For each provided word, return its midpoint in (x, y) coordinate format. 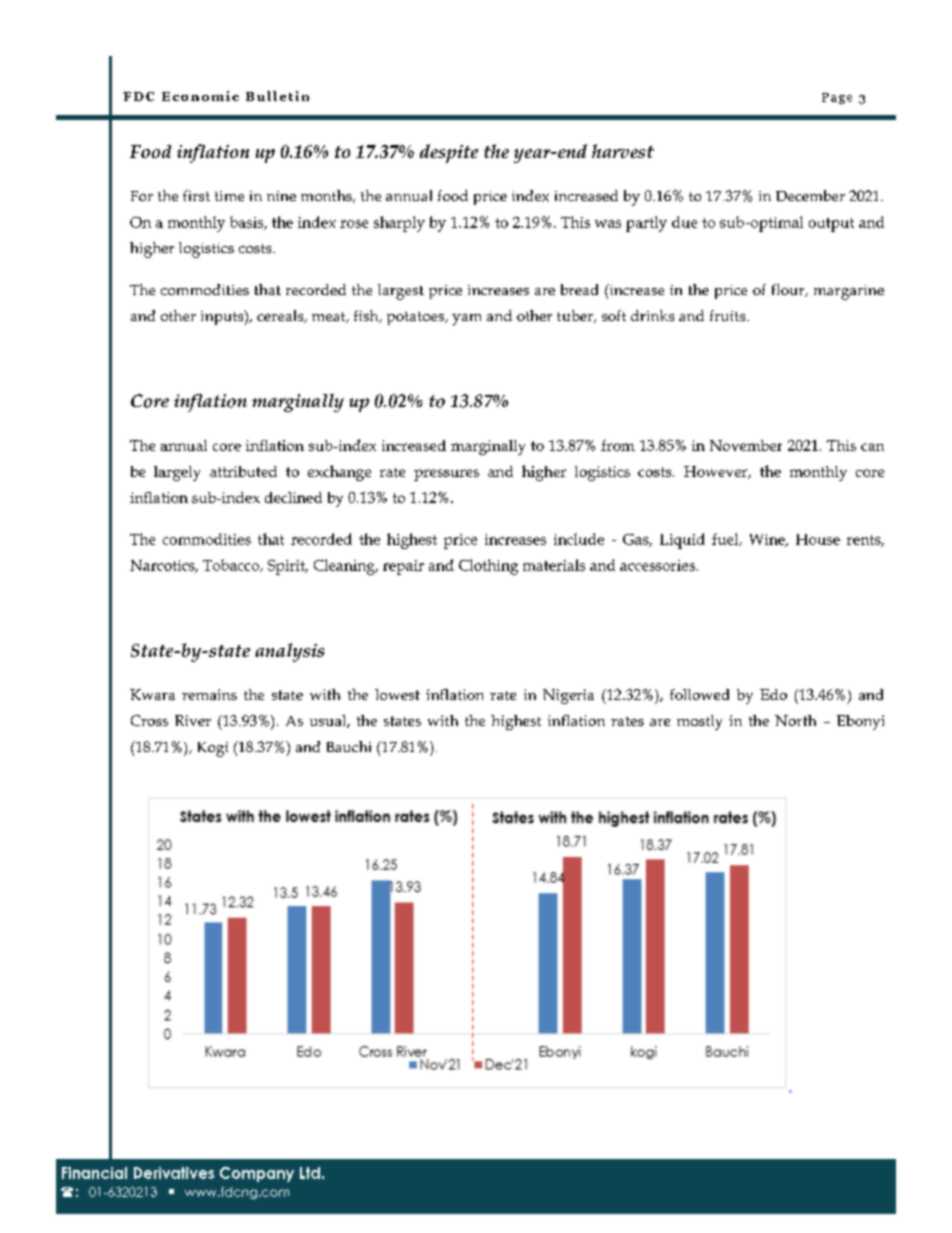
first (196, 195)
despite (449, 153)
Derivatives (174, 1173)
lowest (397, 694)
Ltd (310, 1173)
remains (209, 694)
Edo (773, 694)
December (810, 195)
